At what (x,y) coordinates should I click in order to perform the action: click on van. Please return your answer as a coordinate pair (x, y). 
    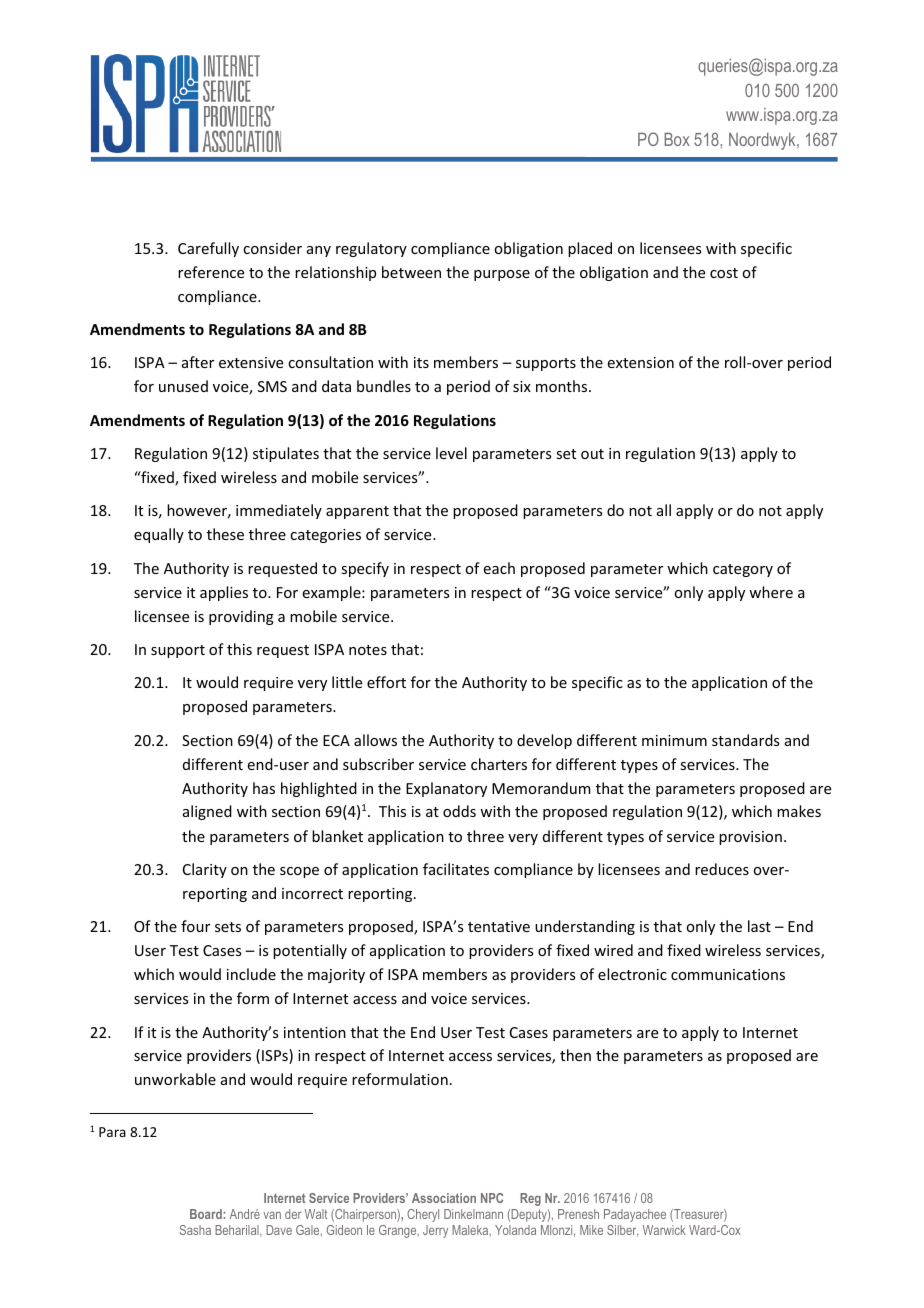
    Looking at the image, I should click on (272, 1215).
